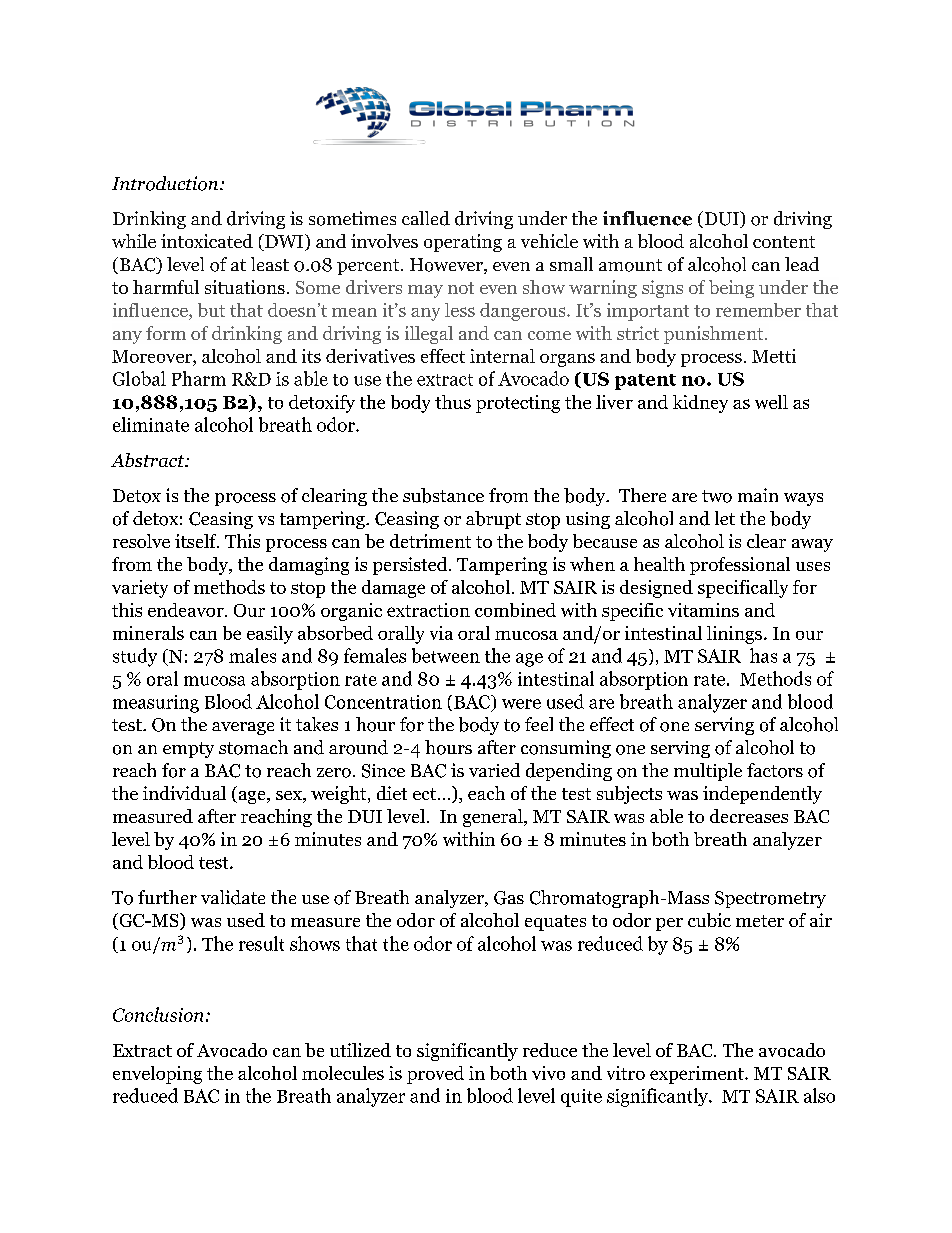  Describe the element at coordinates (740, 566) in the image. I see `professional` at that location.
